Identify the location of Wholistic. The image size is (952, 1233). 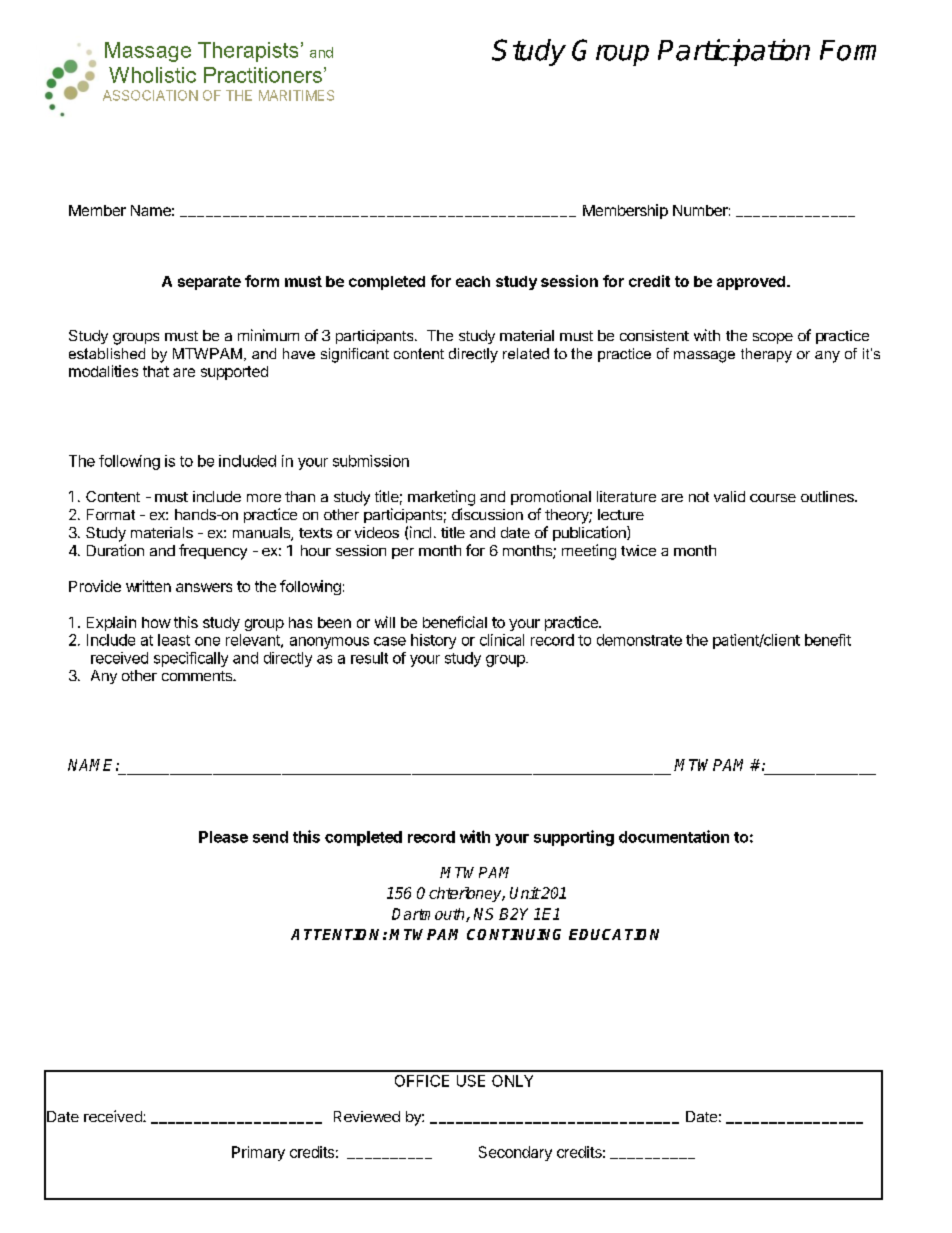
(152, 75).
